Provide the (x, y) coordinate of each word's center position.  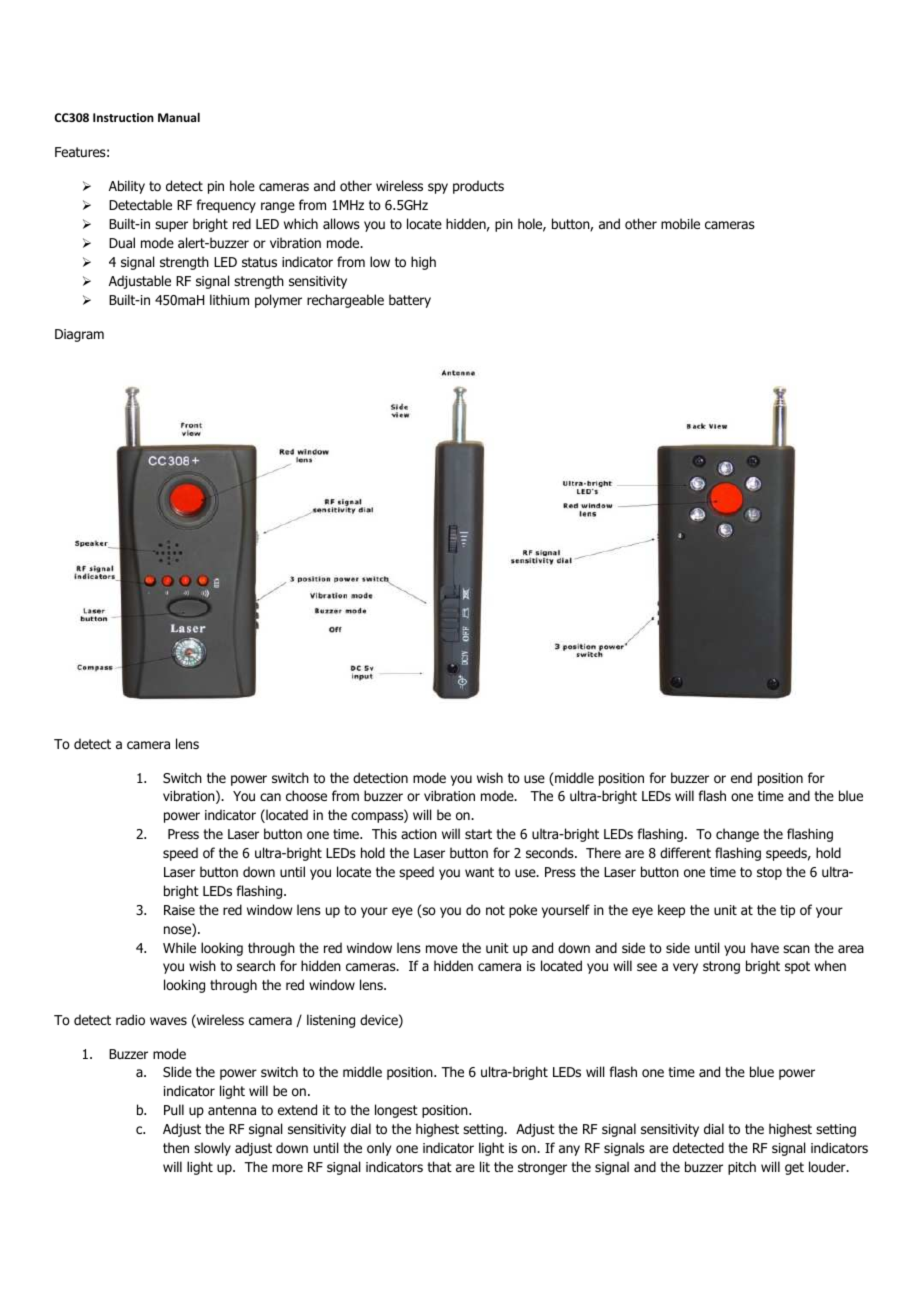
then (176, 1147)
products (478, 187)
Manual (179, 117)
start (478, 834)
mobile (680, 223)
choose (306, 796)
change (737, 835)
